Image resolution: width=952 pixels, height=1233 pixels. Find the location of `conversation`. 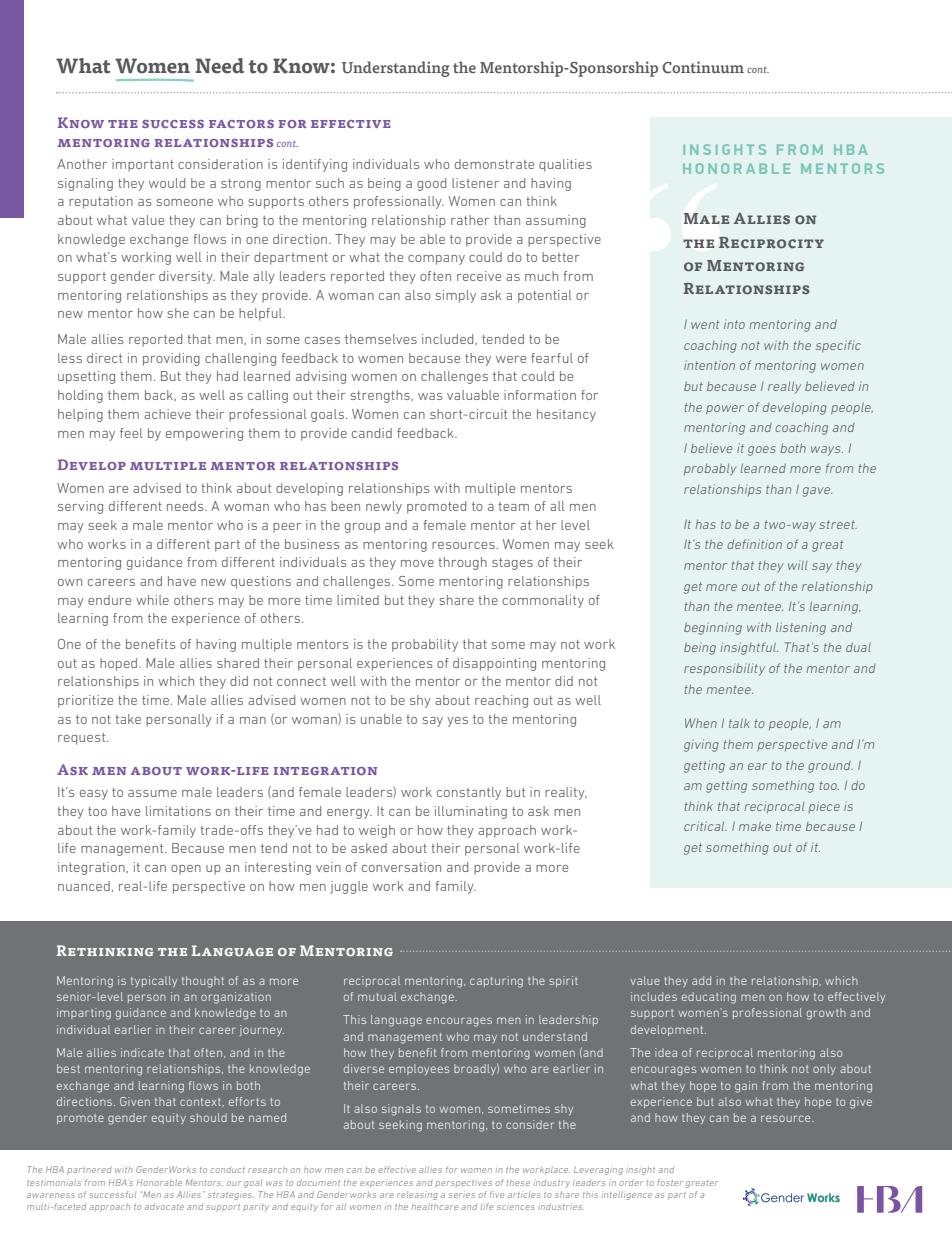

conversation is located at coordinates (401, 867).
